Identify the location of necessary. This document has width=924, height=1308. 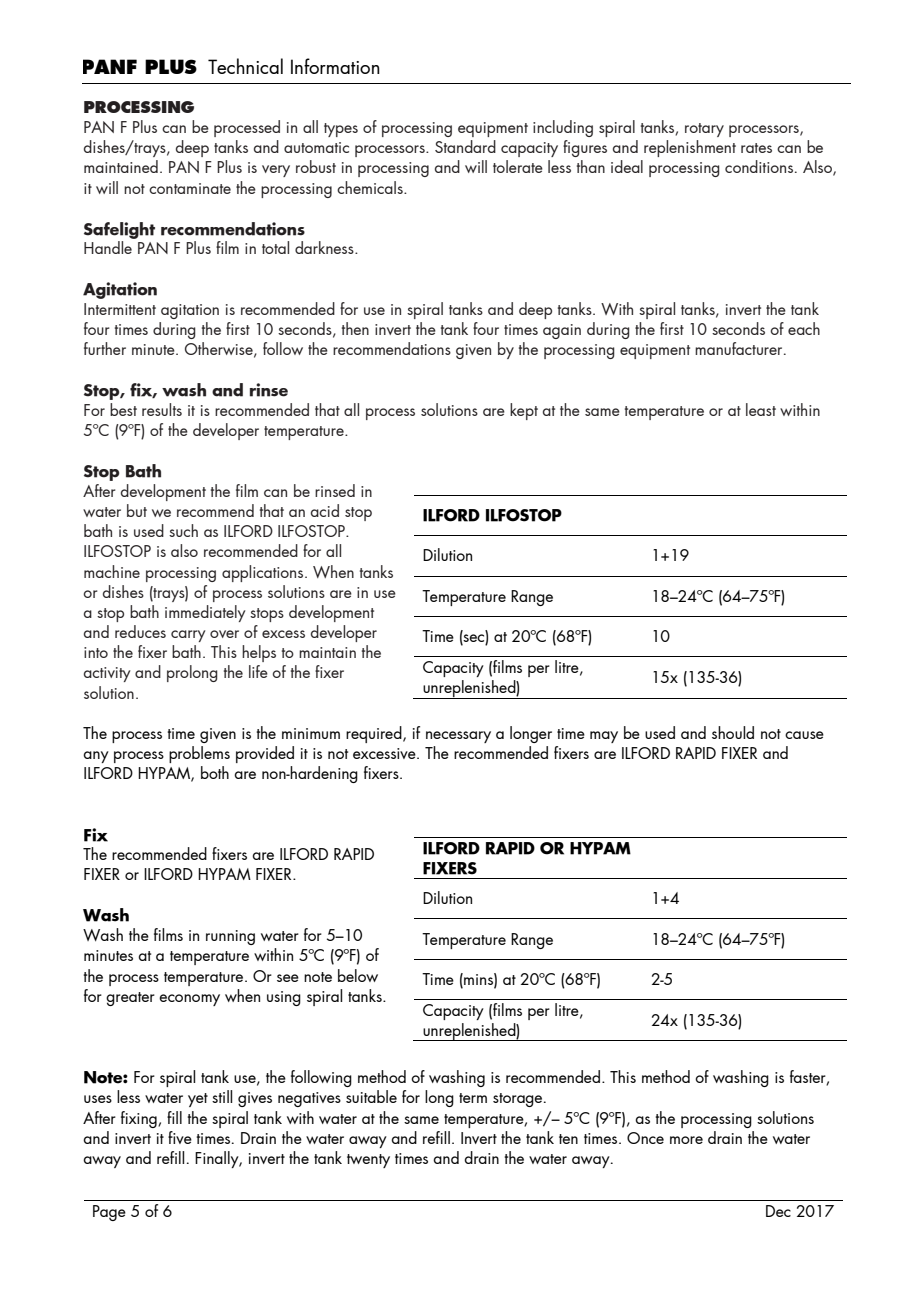
(458, 737).
